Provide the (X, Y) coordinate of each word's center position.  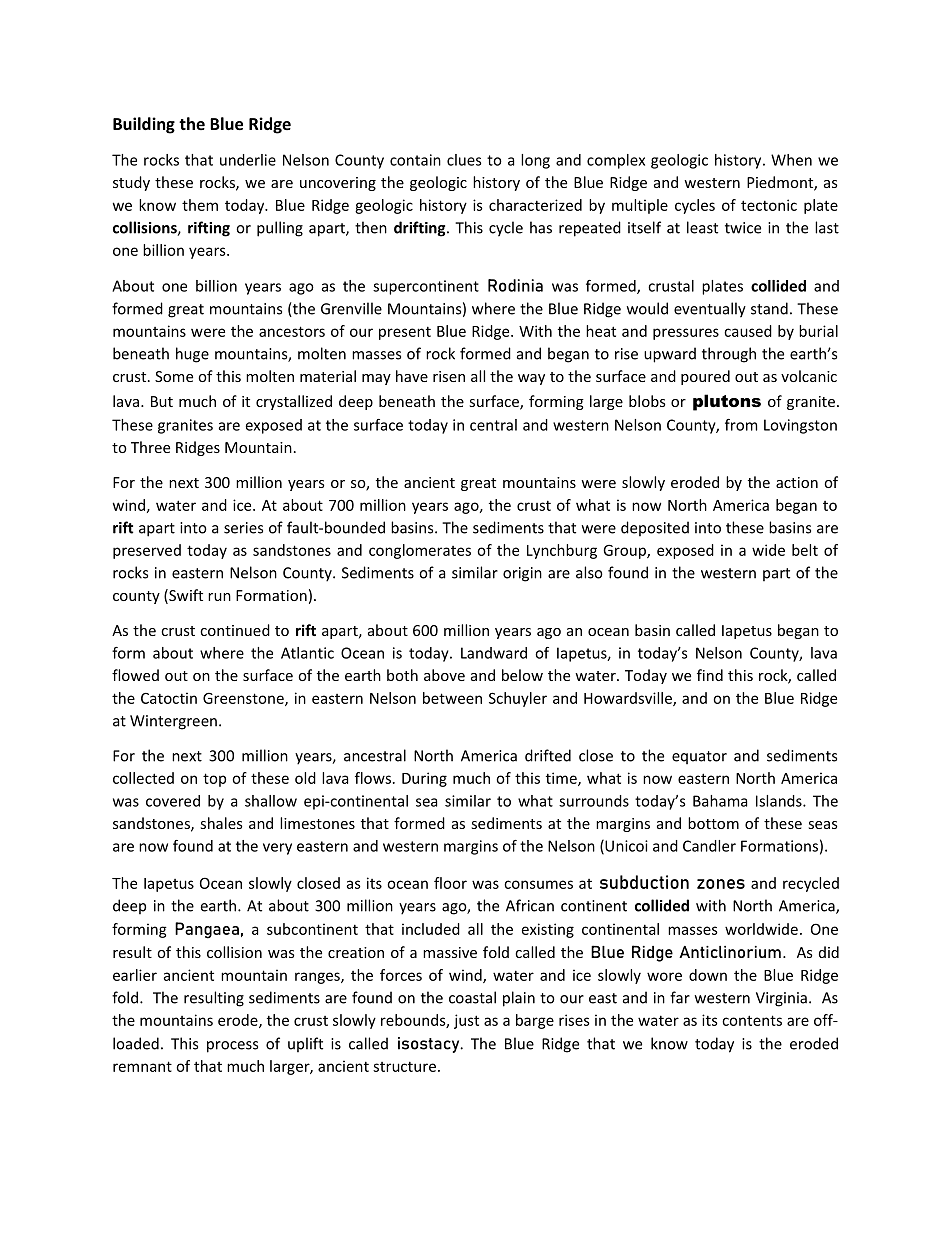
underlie (248, 160)
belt (805, 550)
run (219, 597)
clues (464, 160)
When (791, 160)
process (232, 1047)
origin (522, 574)
